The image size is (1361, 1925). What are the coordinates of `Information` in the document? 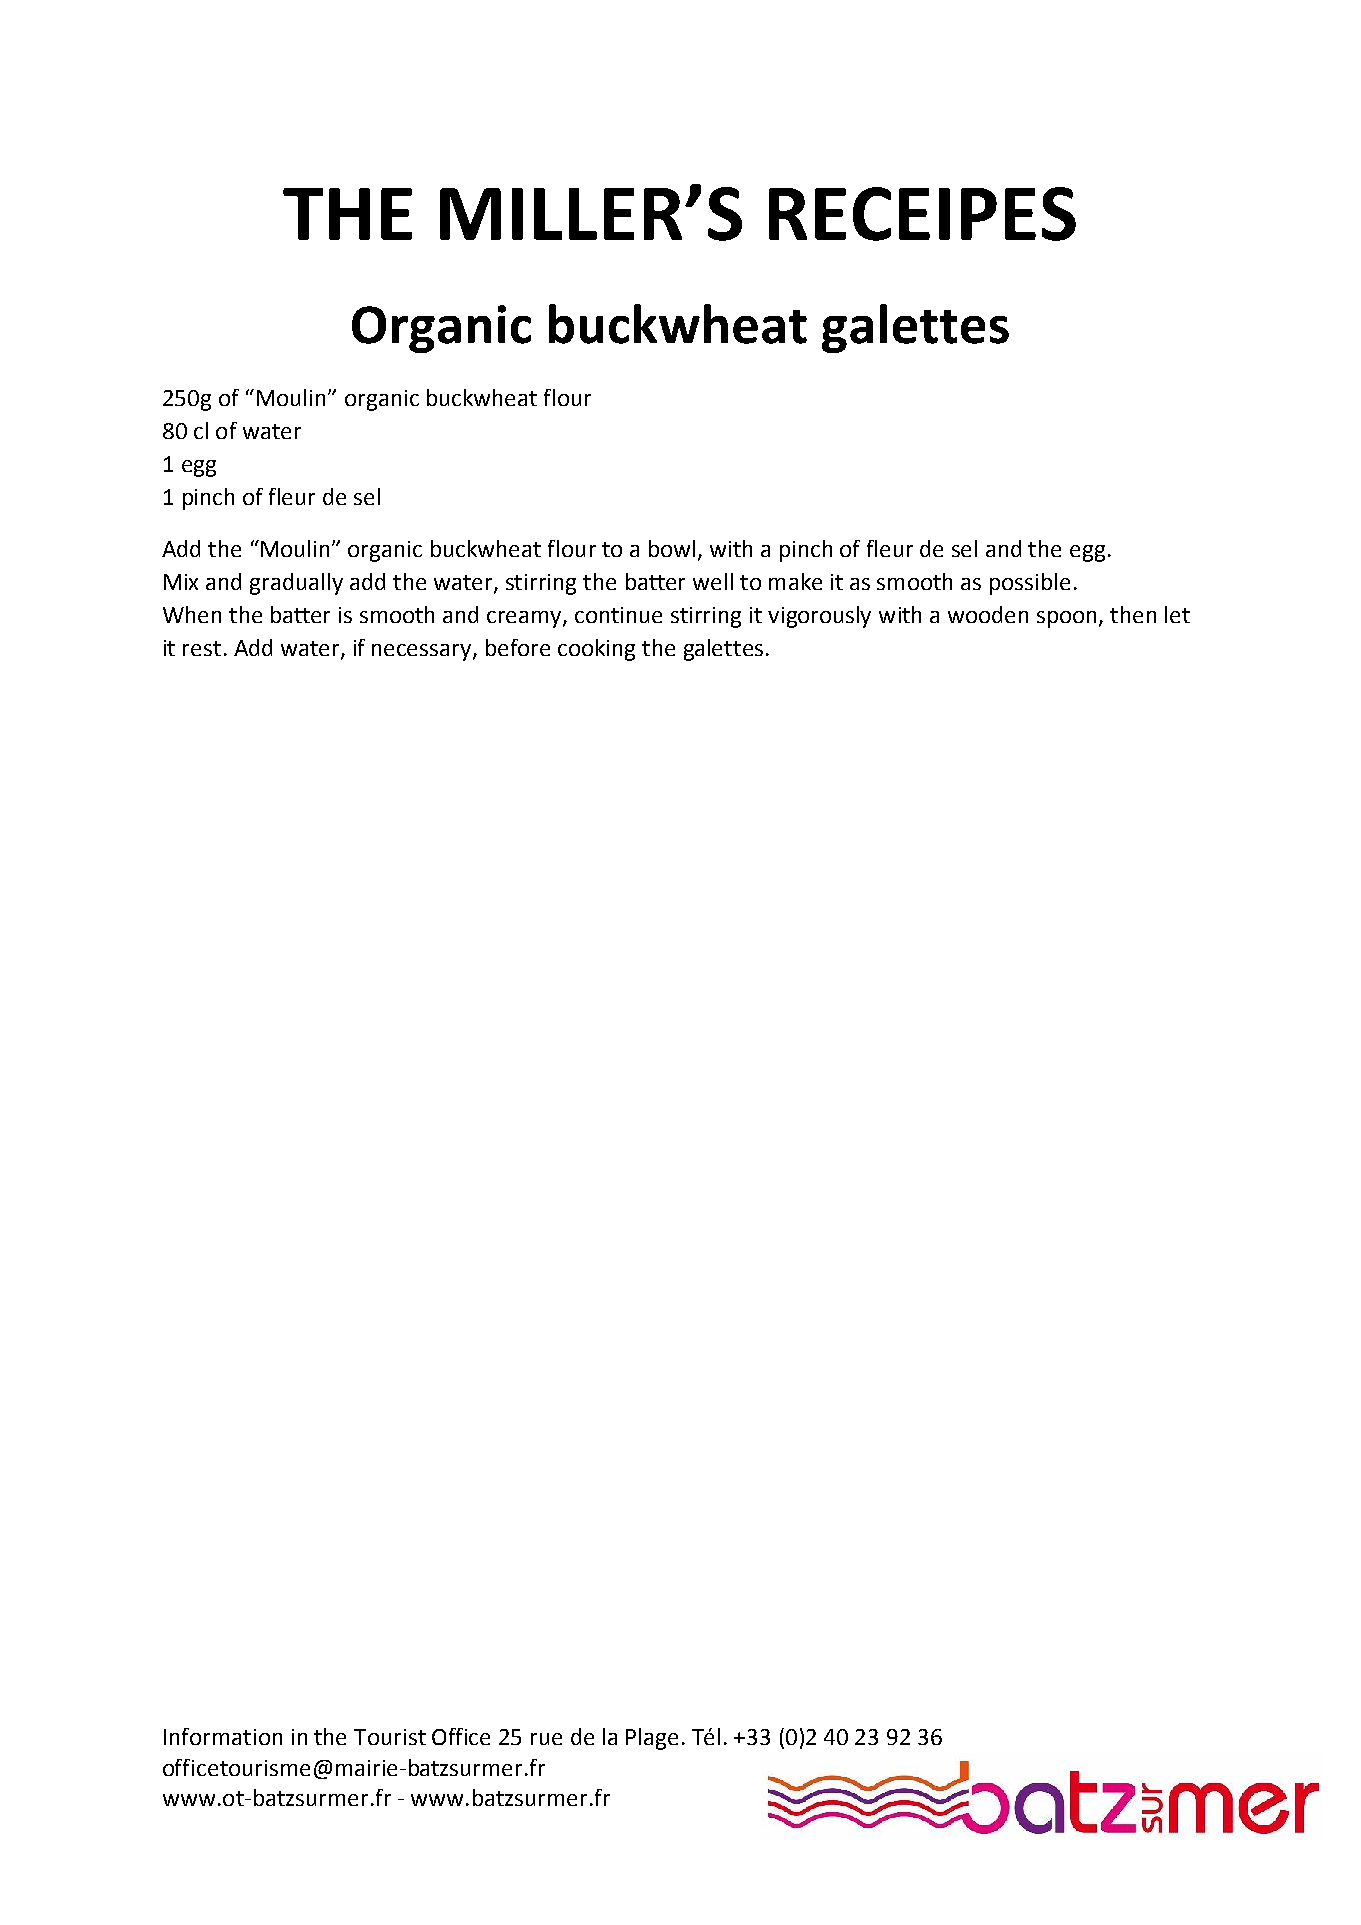 It's located at (223, 1736).
